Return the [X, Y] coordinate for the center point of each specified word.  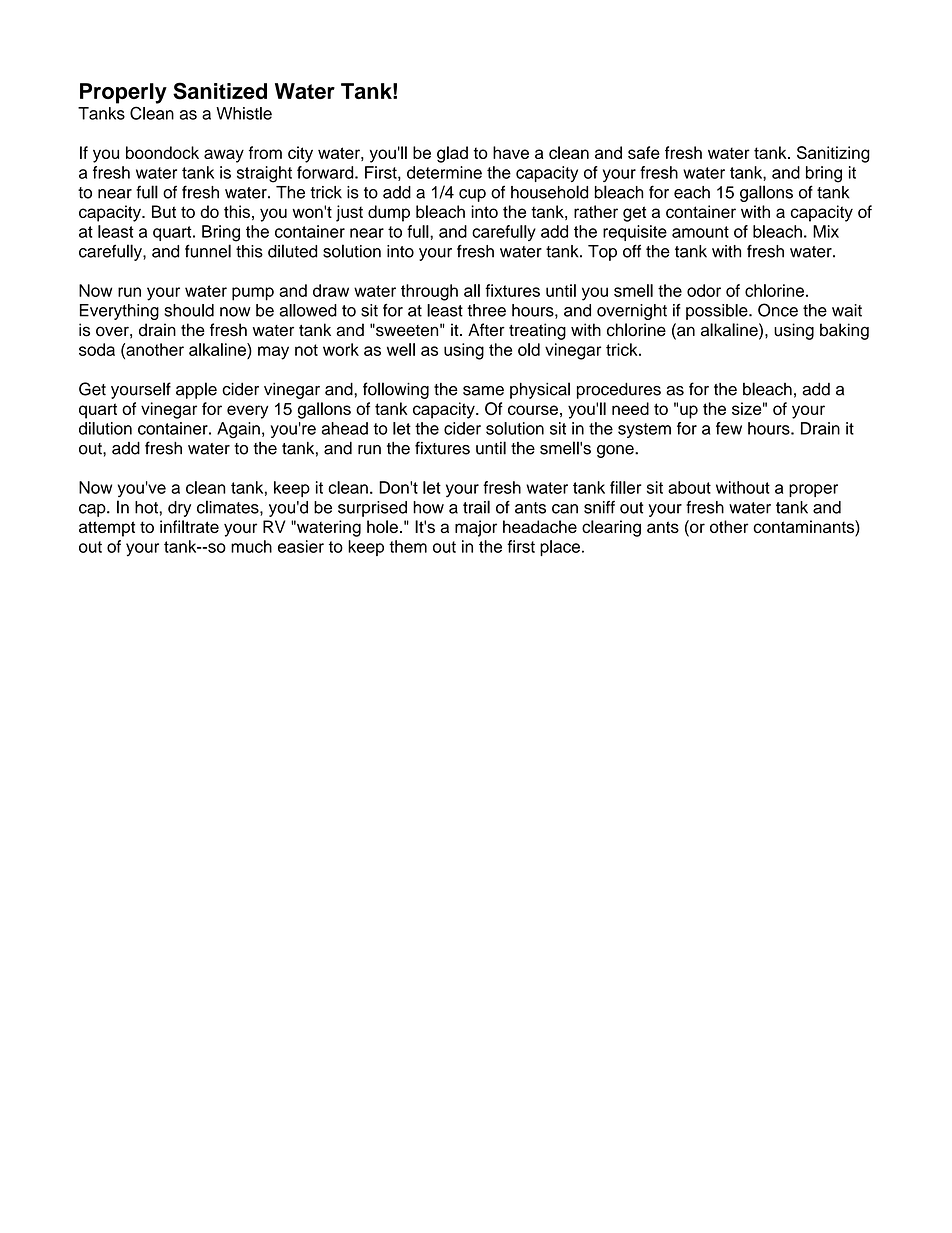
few [729, 428]
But [164, 211]
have [511, 152]
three [486, 310]
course [533, 410]
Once [778, 310]
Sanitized [220, 91]
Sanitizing [833, 154]
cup [472, 195]
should [189, 310]
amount [700, 232]
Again [238, 430]
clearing [611, 528]
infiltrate [189, 526]
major [476, 528]
